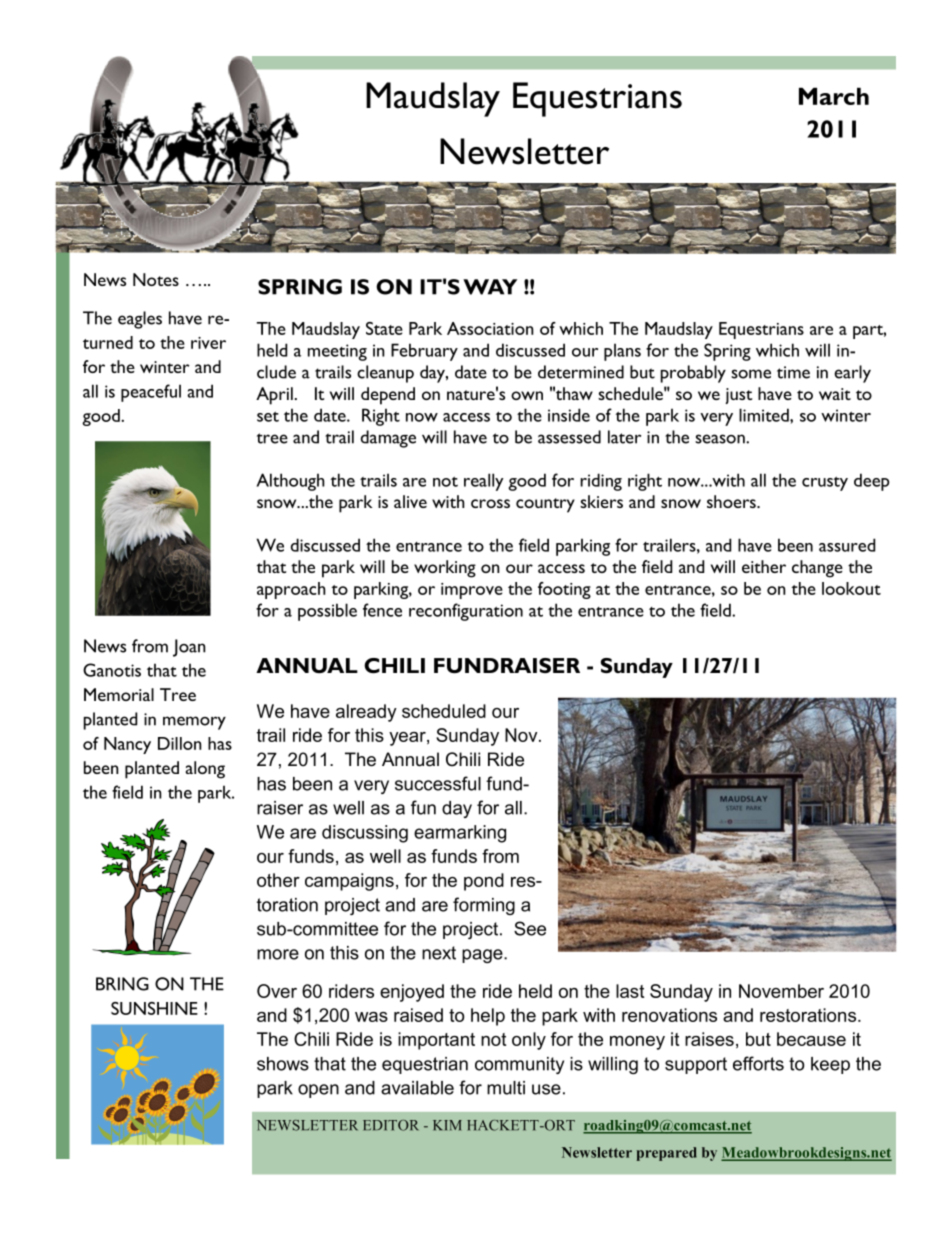 This screenshot has height=1233, width=952. Describe the element at coordinates (484, 882) in the screenshot. I see `pond` at that location.
